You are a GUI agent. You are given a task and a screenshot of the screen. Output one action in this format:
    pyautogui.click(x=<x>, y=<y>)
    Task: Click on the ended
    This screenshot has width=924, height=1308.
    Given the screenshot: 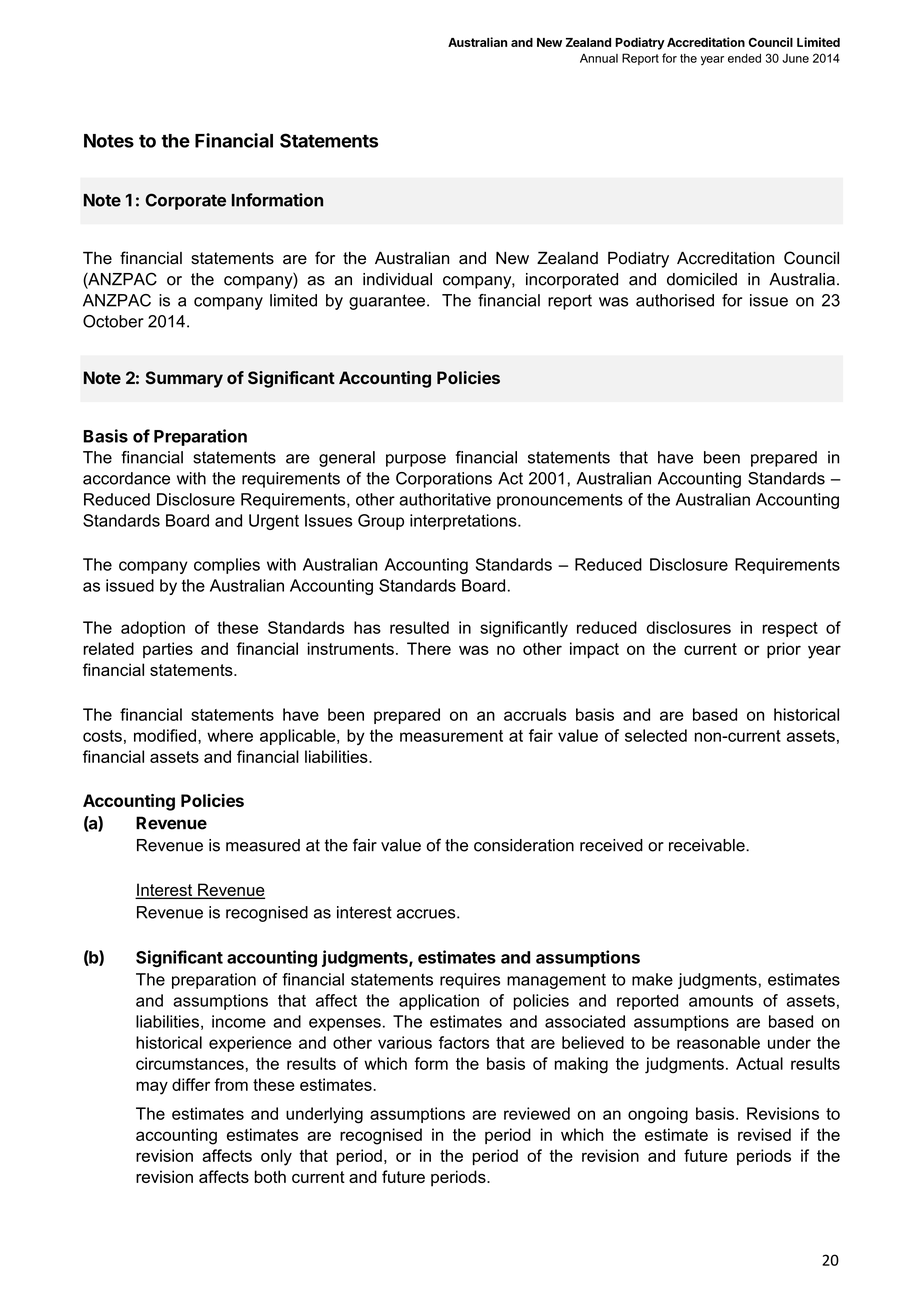 What is the action you would take?
    pyautogui.click(x=744, y=58)
